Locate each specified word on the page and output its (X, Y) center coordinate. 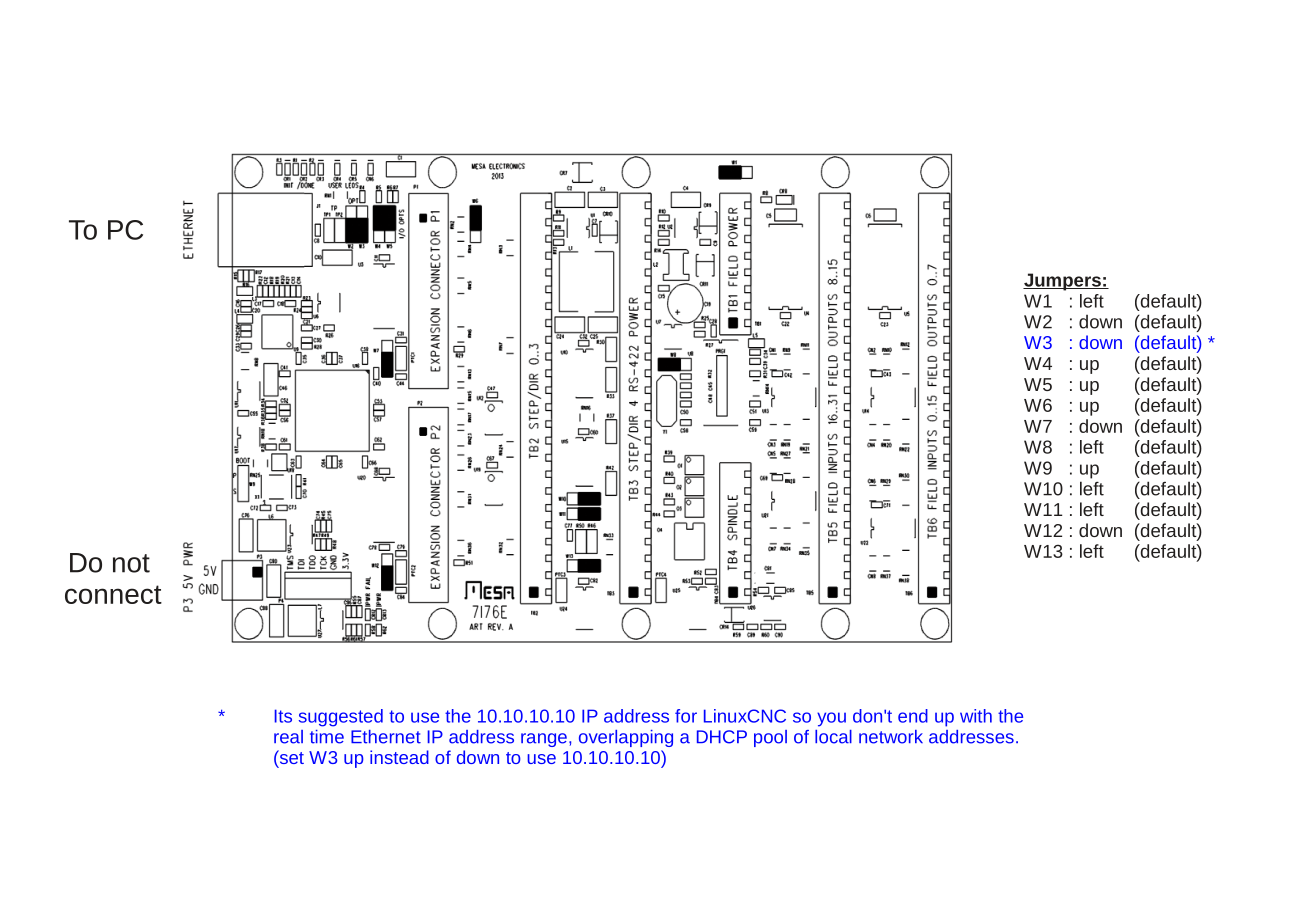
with (976, 716)
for (686, 716)
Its (283, 716)
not (131, 563)
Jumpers (1063, 282)
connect (113, 594)
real (288, 737)
